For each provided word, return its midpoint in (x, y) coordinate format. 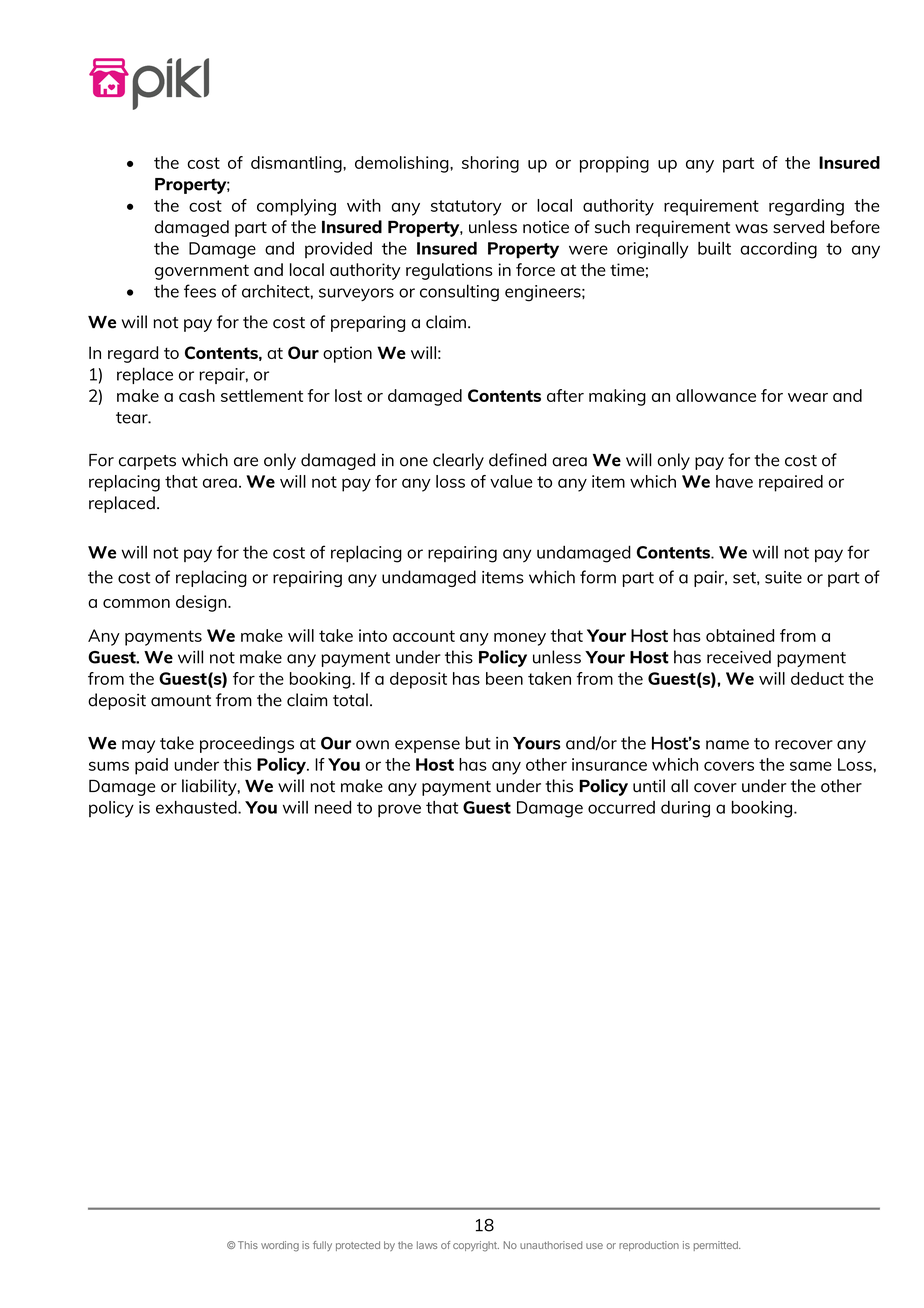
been (504, 678)
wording (280, 1246)
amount (181, 701)
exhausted (197, 807)
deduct (817, 678)
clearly (458, 461)
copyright (476, 1246)
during (685, 809)
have (734, 481)
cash (197, 395)
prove (399, 811)
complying (296, 207)
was (751, 229)
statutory (466, 208)
